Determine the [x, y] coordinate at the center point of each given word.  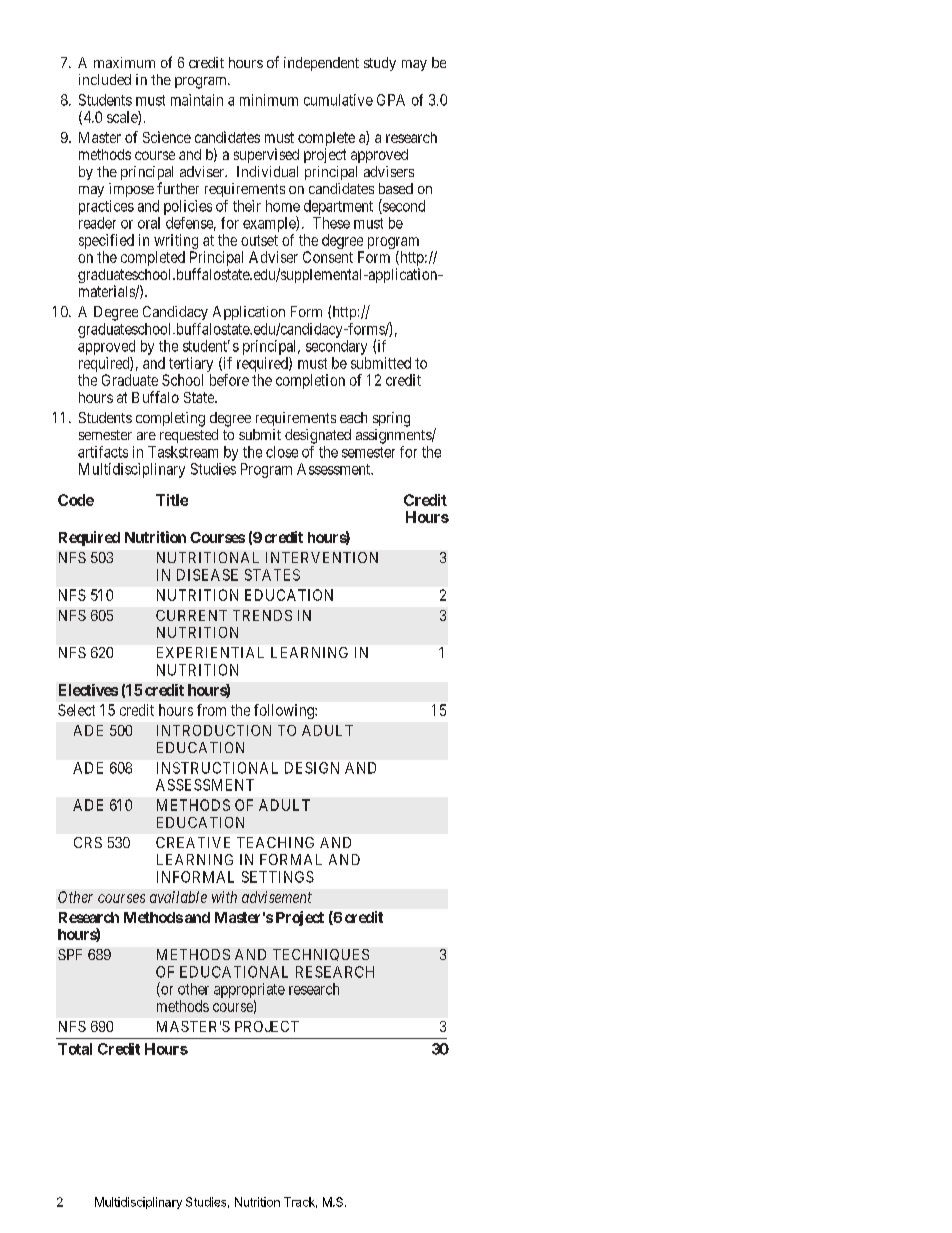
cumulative [338, 100]
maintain [197, 100]
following [285, 711]
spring [391, 419]
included [105, 79]
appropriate [249, 990]
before [229, 380]
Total [75, 1049]
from [211, 710]
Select [76, 710]
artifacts [103, 452]
